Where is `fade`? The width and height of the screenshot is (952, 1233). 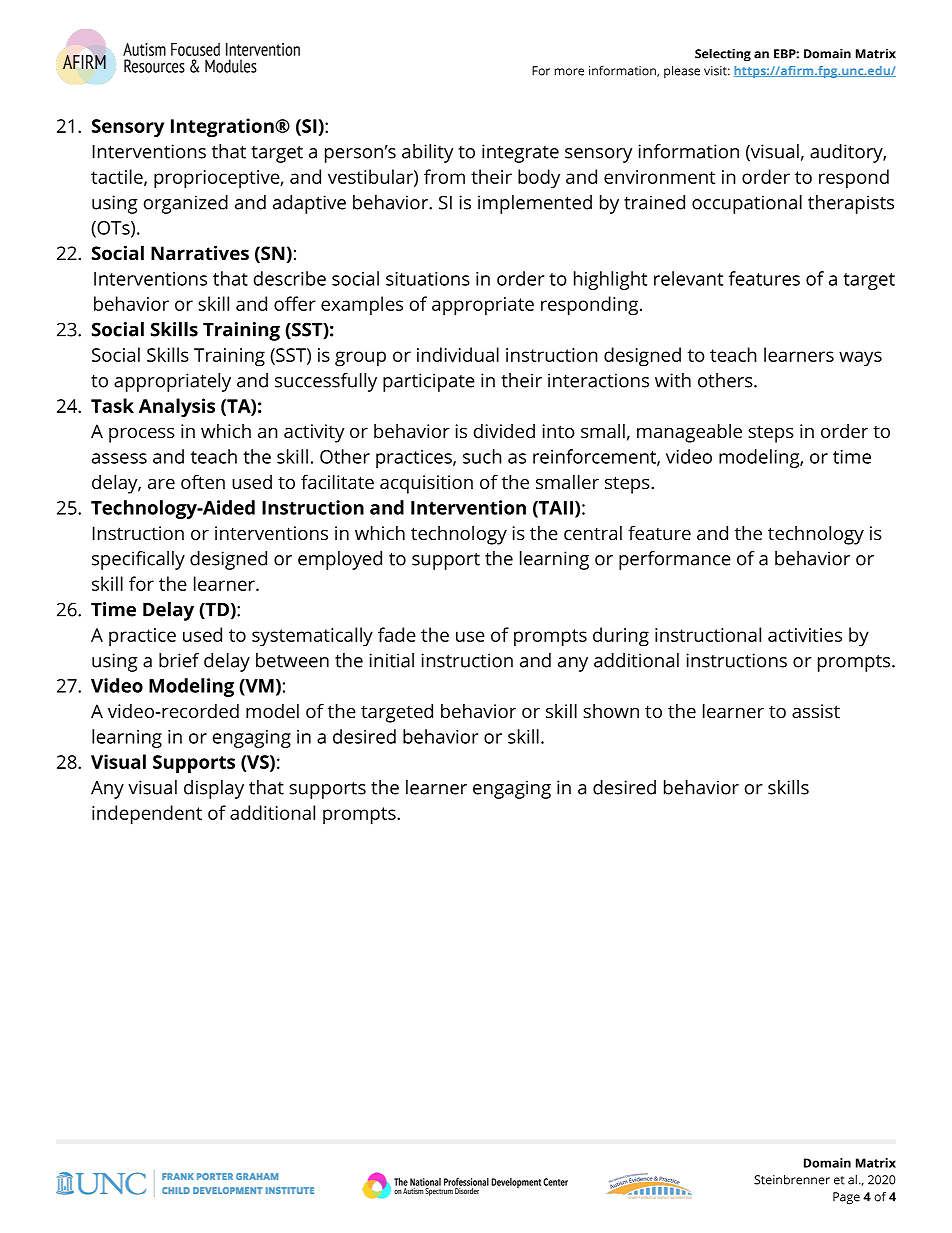 fade is located at coordinates (397, 634).
